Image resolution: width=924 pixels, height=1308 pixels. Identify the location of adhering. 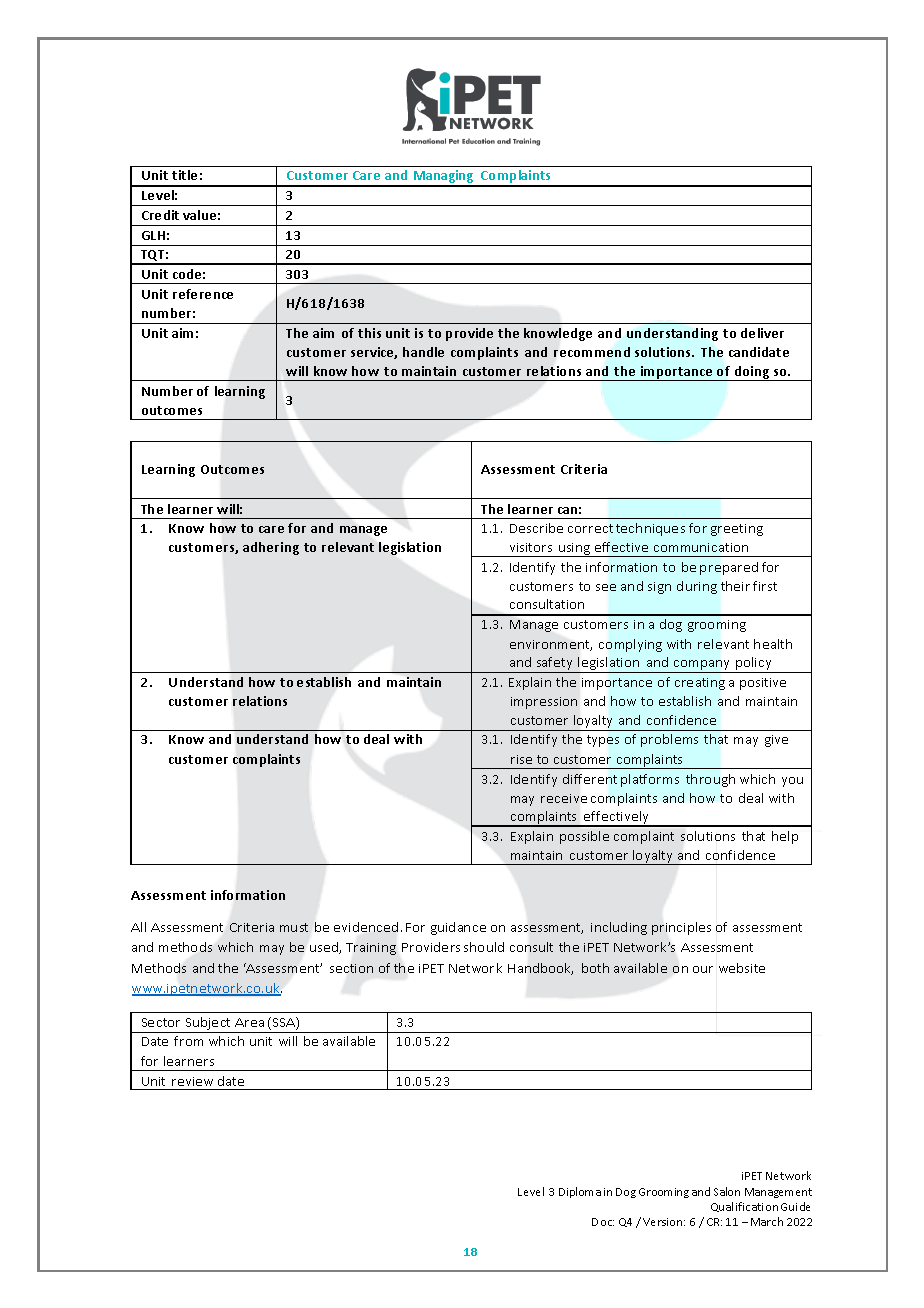
(271, 548).
